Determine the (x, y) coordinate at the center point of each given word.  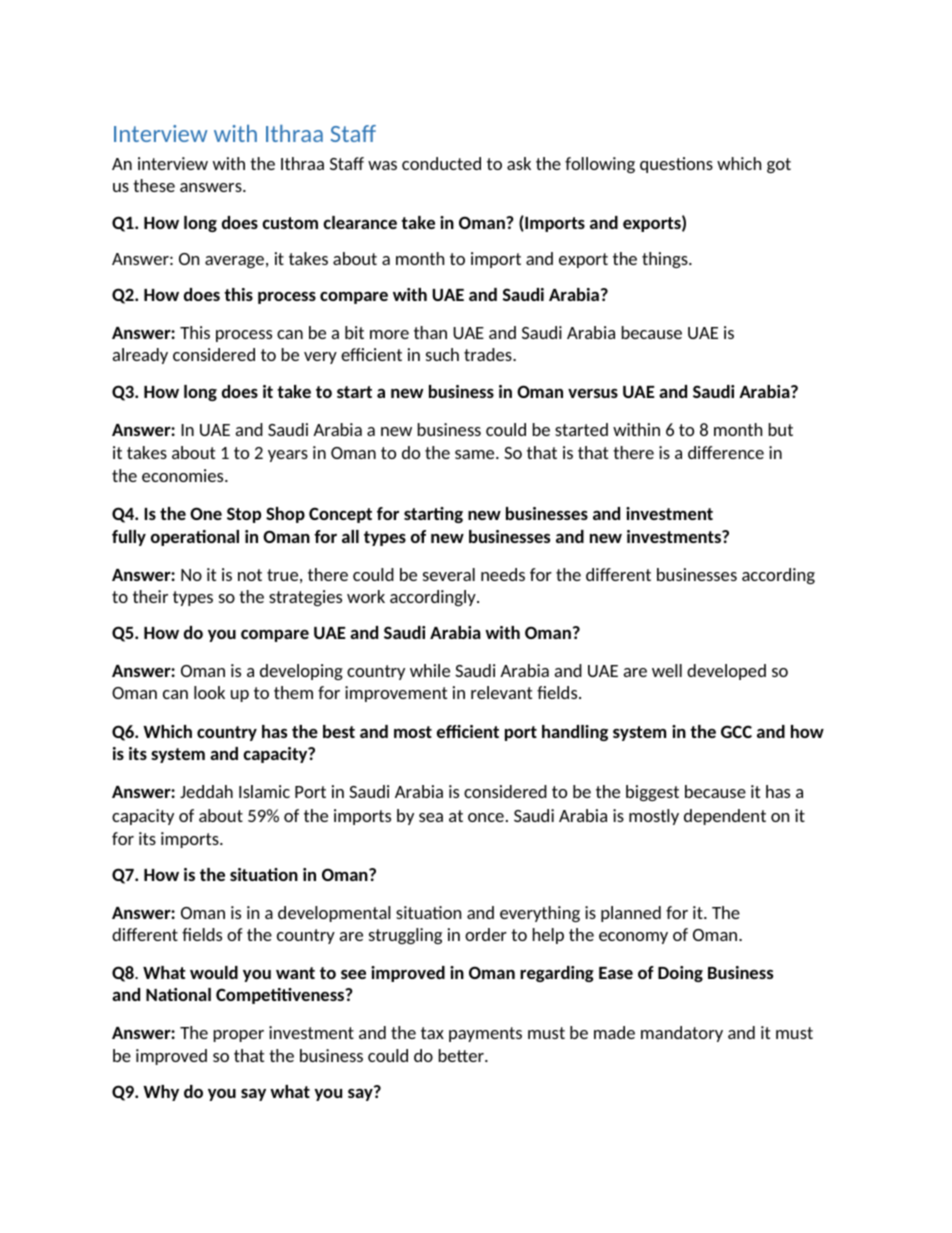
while (430, 670)
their (150, 596)
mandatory (682, 1034)
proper (238, 1036)
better (462, 1055)
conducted (441, 163)
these (154, 185)
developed (726, 672)
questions (676, 165)
